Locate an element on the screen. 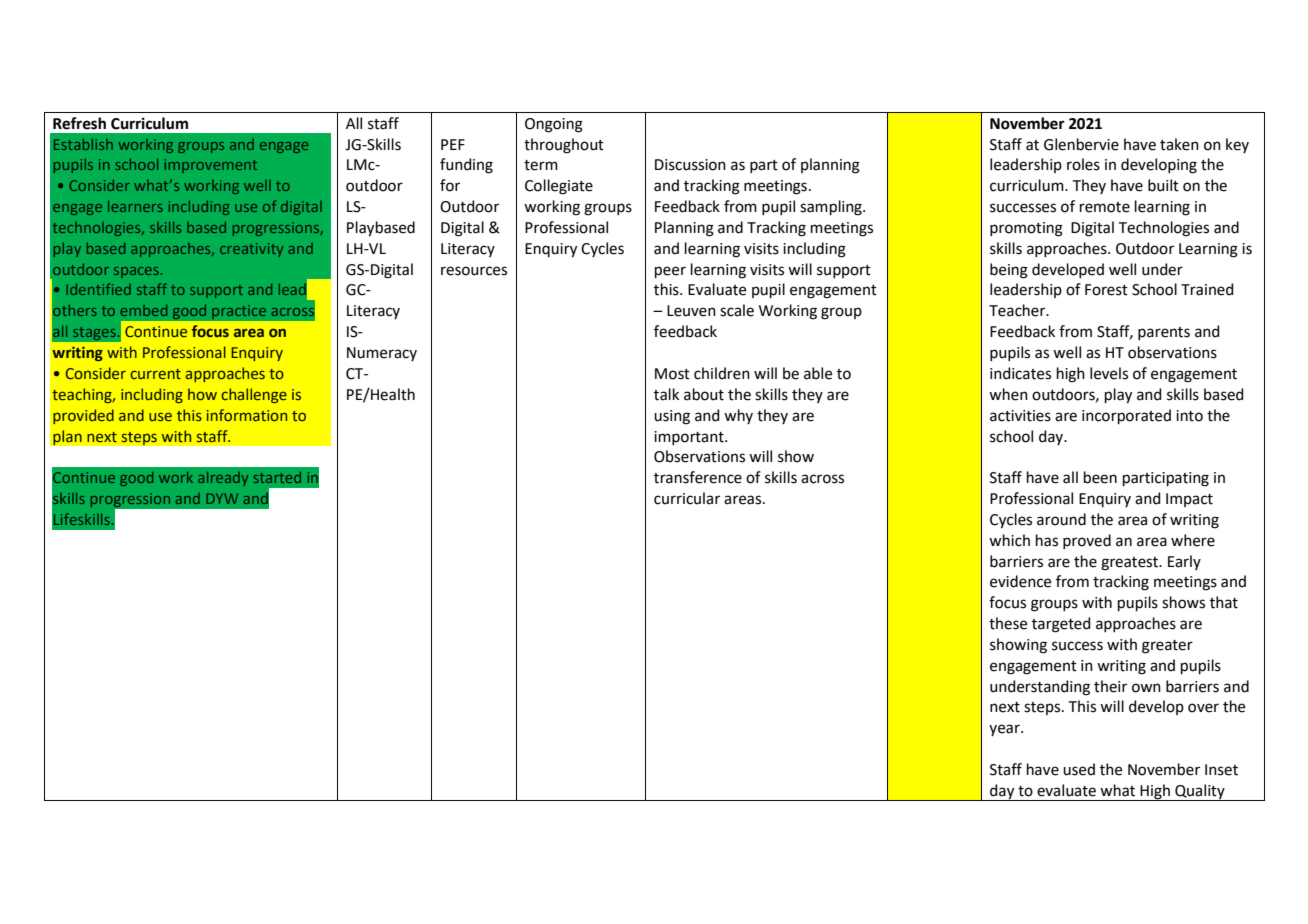 This screenshot has width=1308, height=924. used is located at coordinates (1079, 769).
